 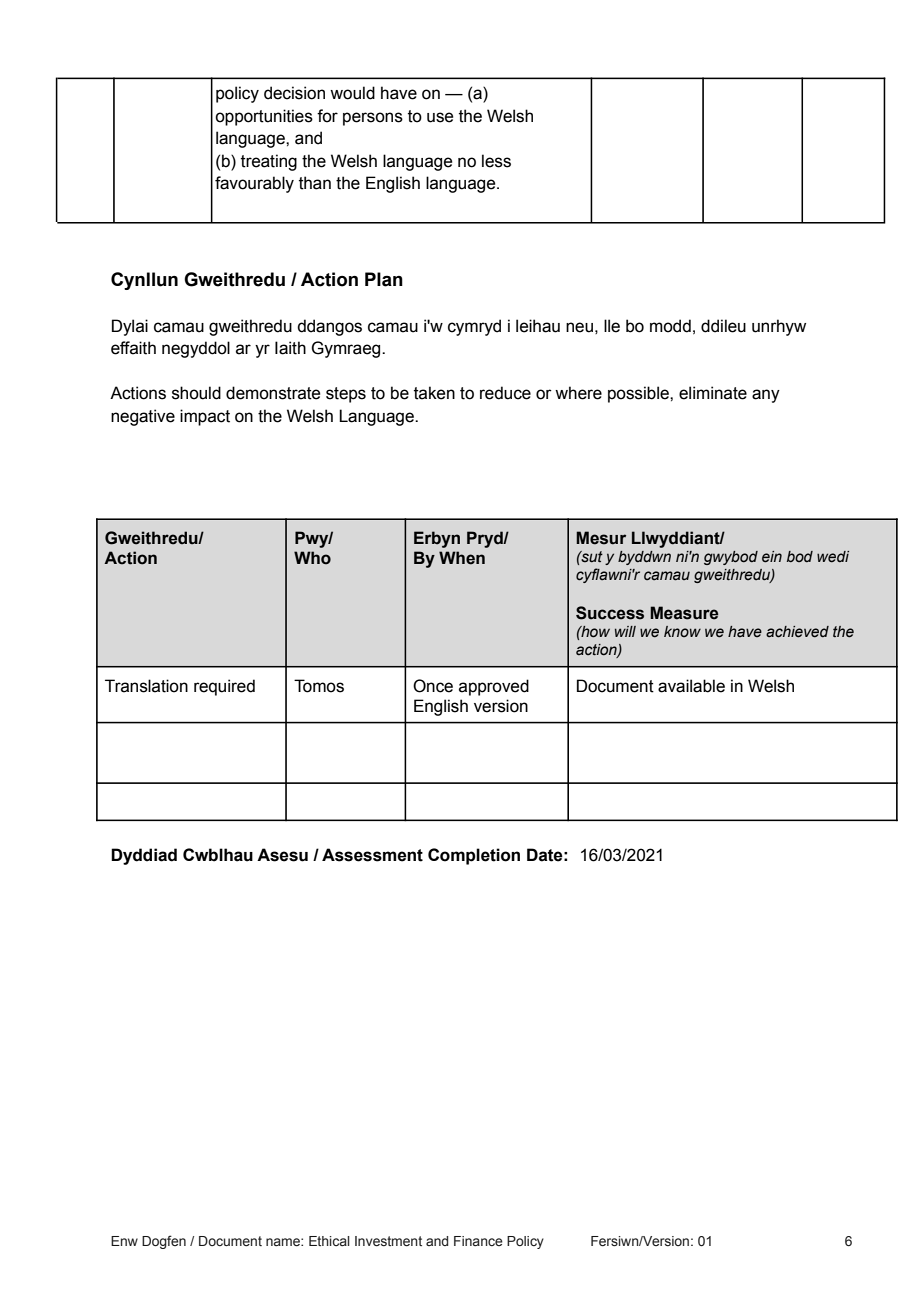 I want to click on use, so click(x=440, y=117).
